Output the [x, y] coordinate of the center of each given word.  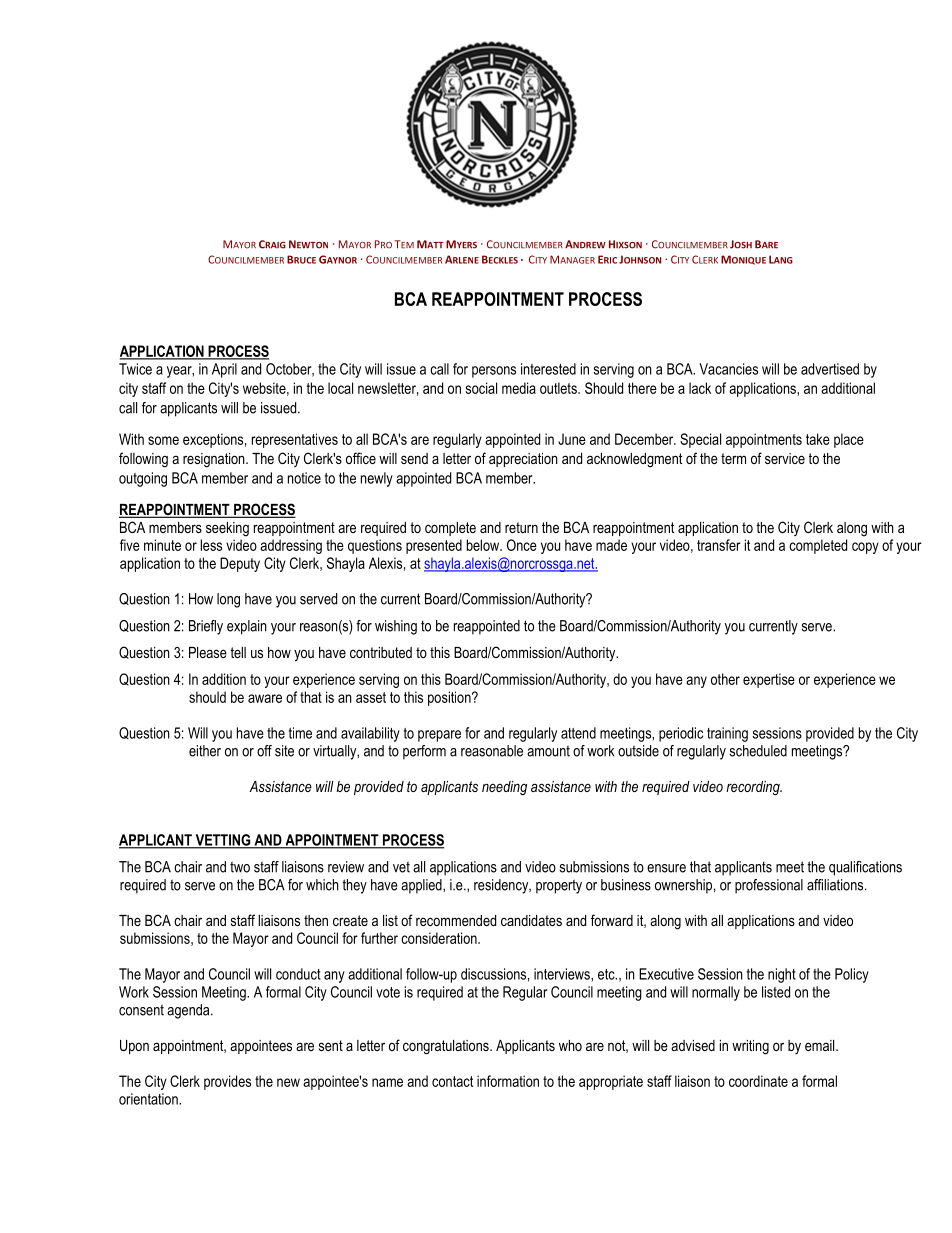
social [481, 388]
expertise [769, 680]
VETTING [223, 841]
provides [227, 1082]
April [224, 370]
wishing [396, 627]
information [508, 1081]
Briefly [206, 627]
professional [769, 886]
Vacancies [728, 369]
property [559, 886]
